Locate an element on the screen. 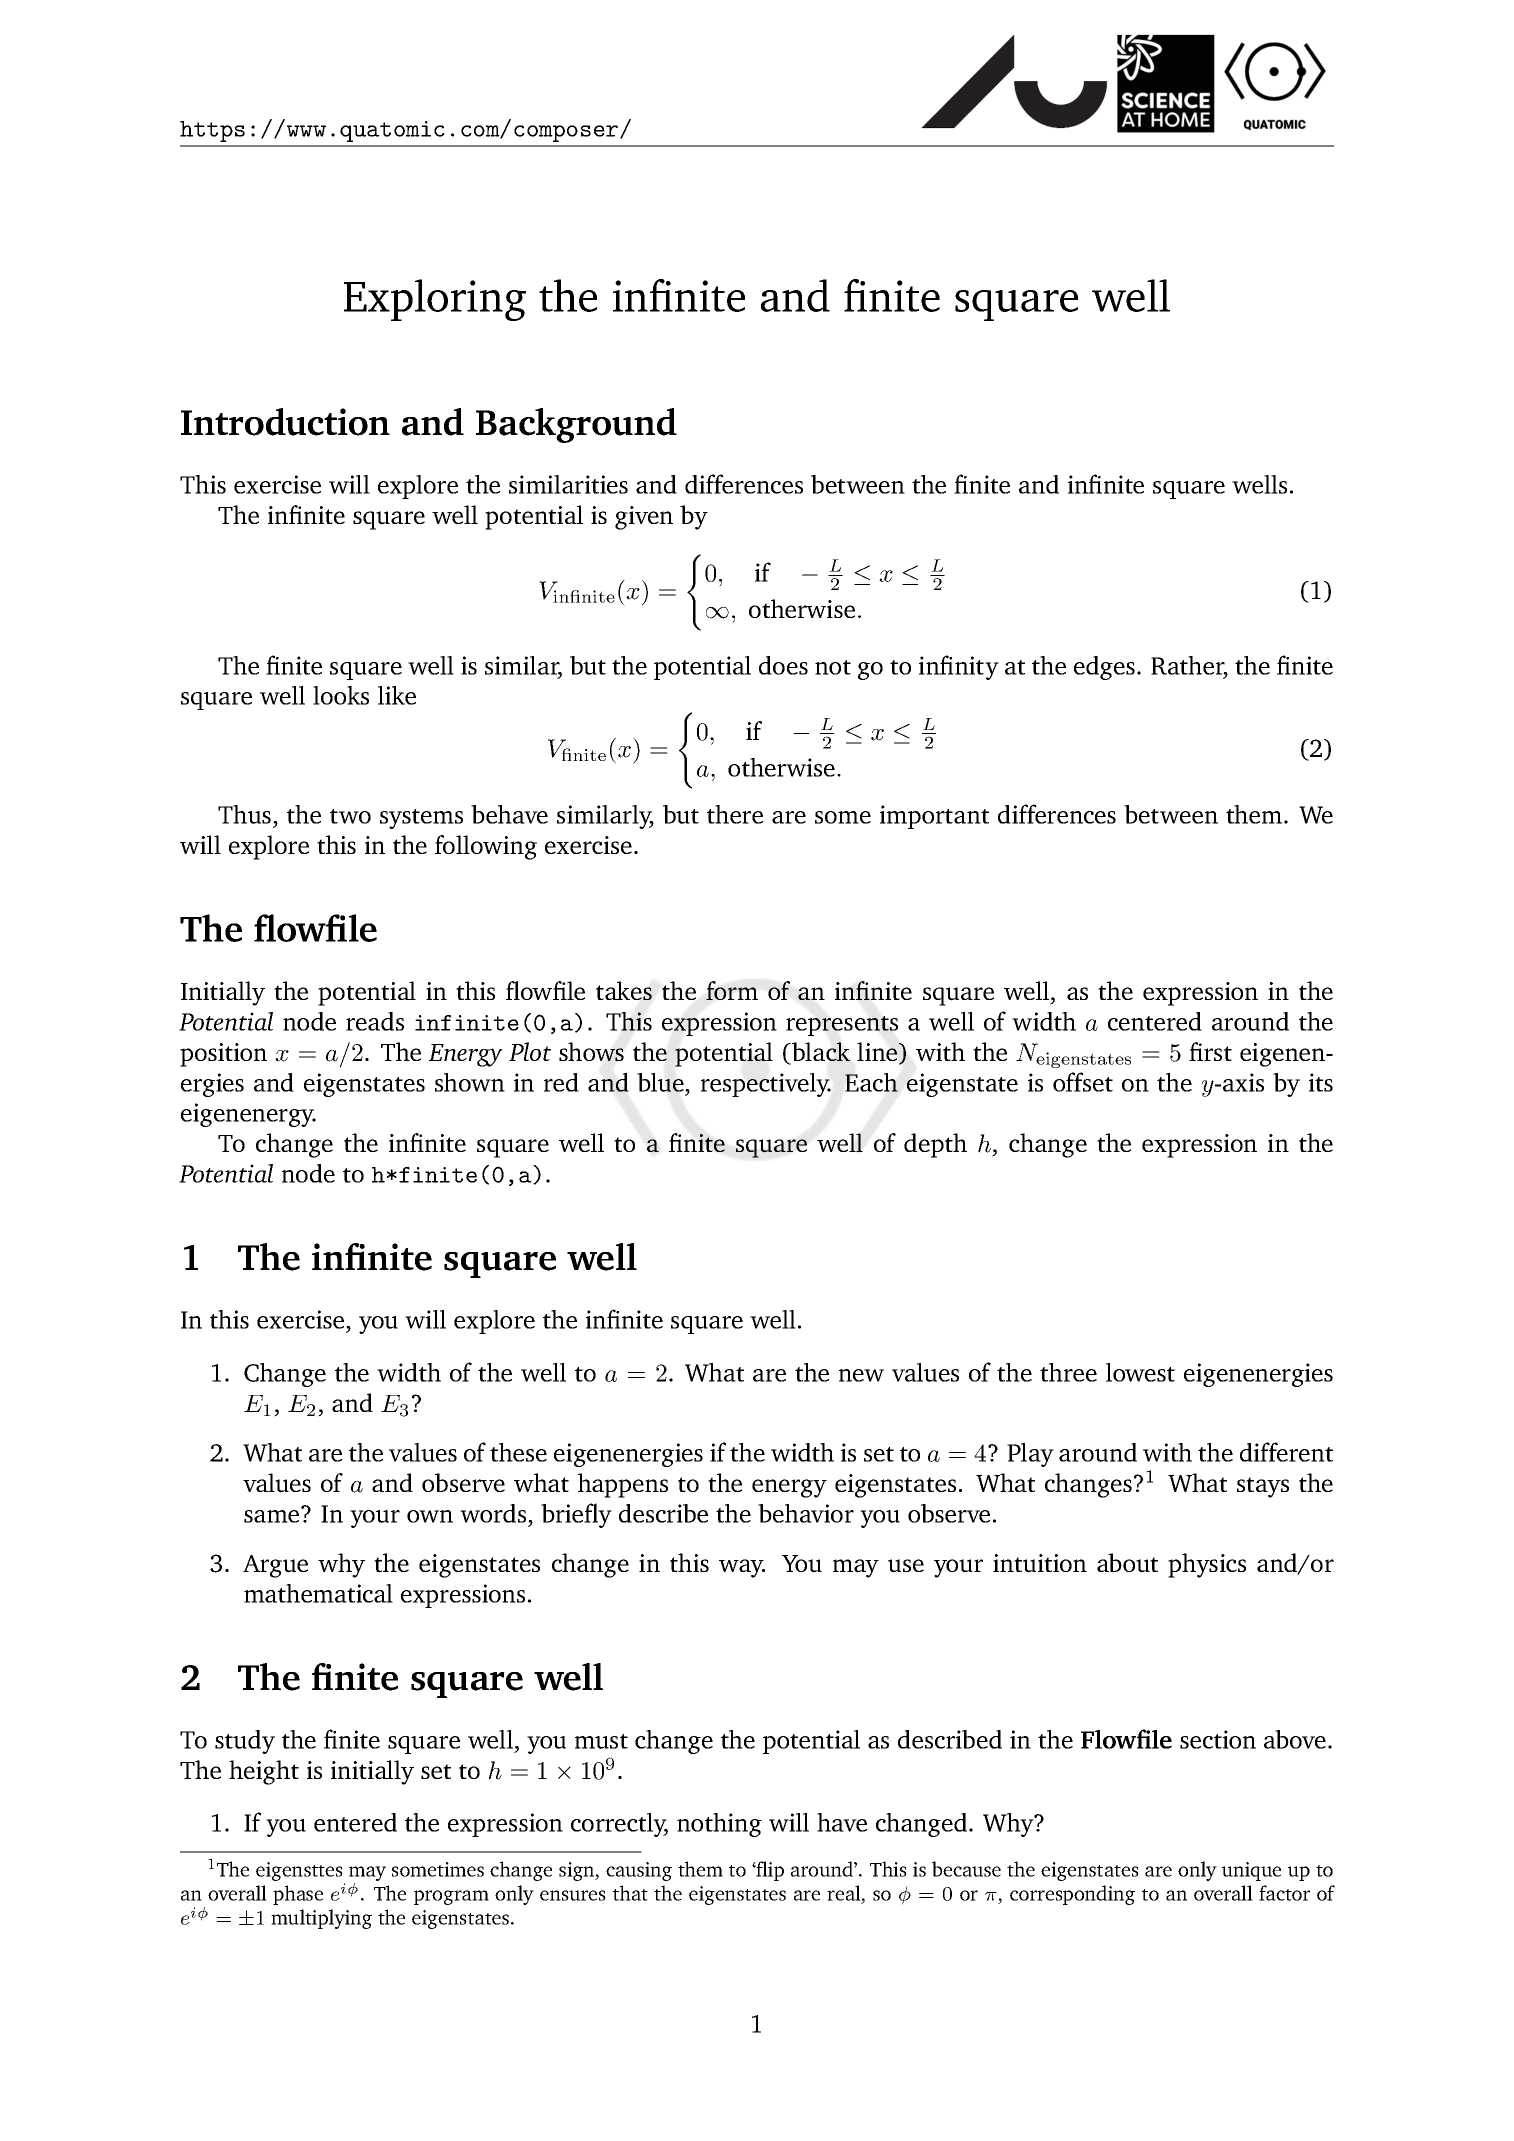 This screenshot has width=1514, height=2141. unique is located at coordinates (1251, 1871).
